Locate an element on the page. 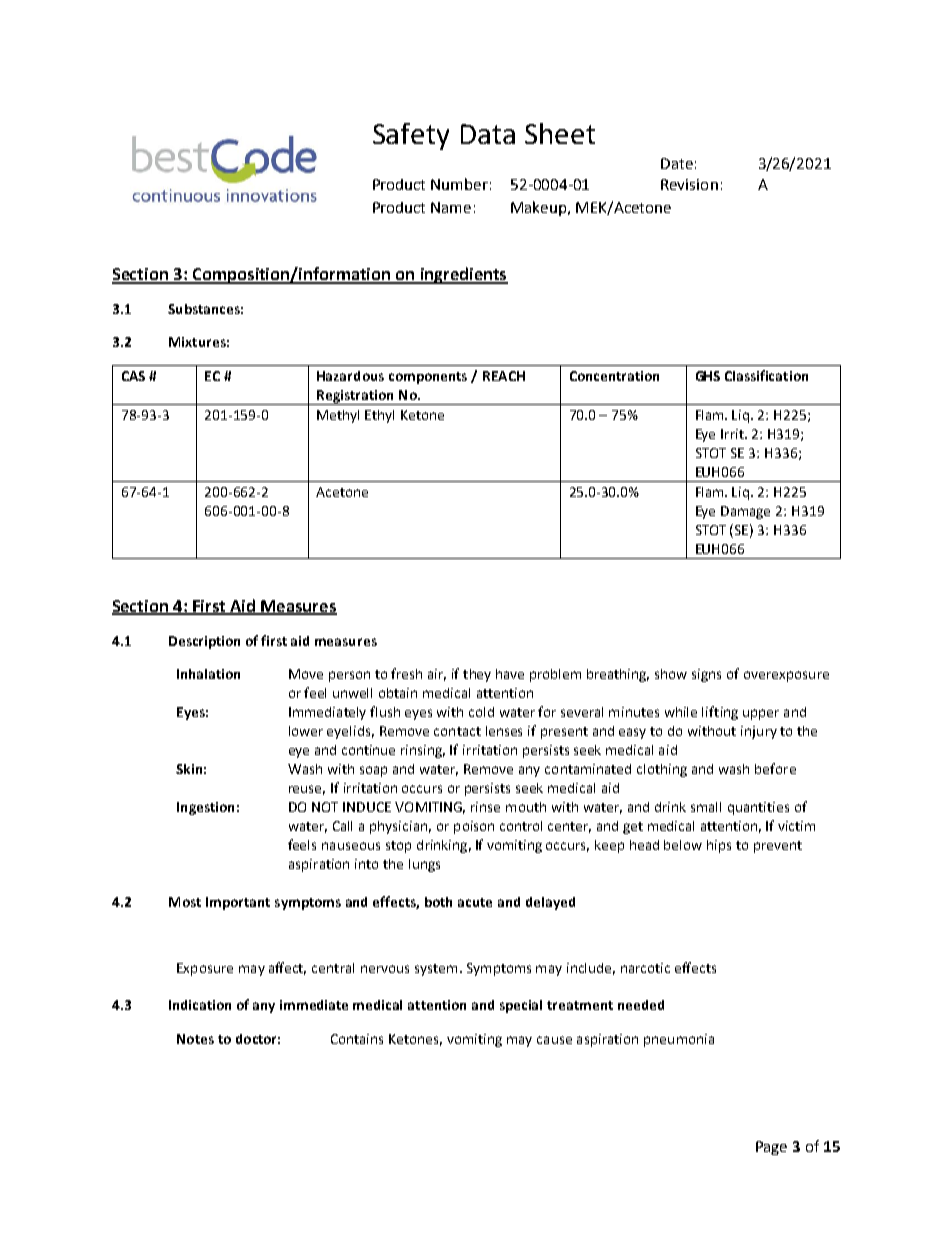 The height and width of the document is (1233, 952). Revision is located at coordinates (689, 184).
